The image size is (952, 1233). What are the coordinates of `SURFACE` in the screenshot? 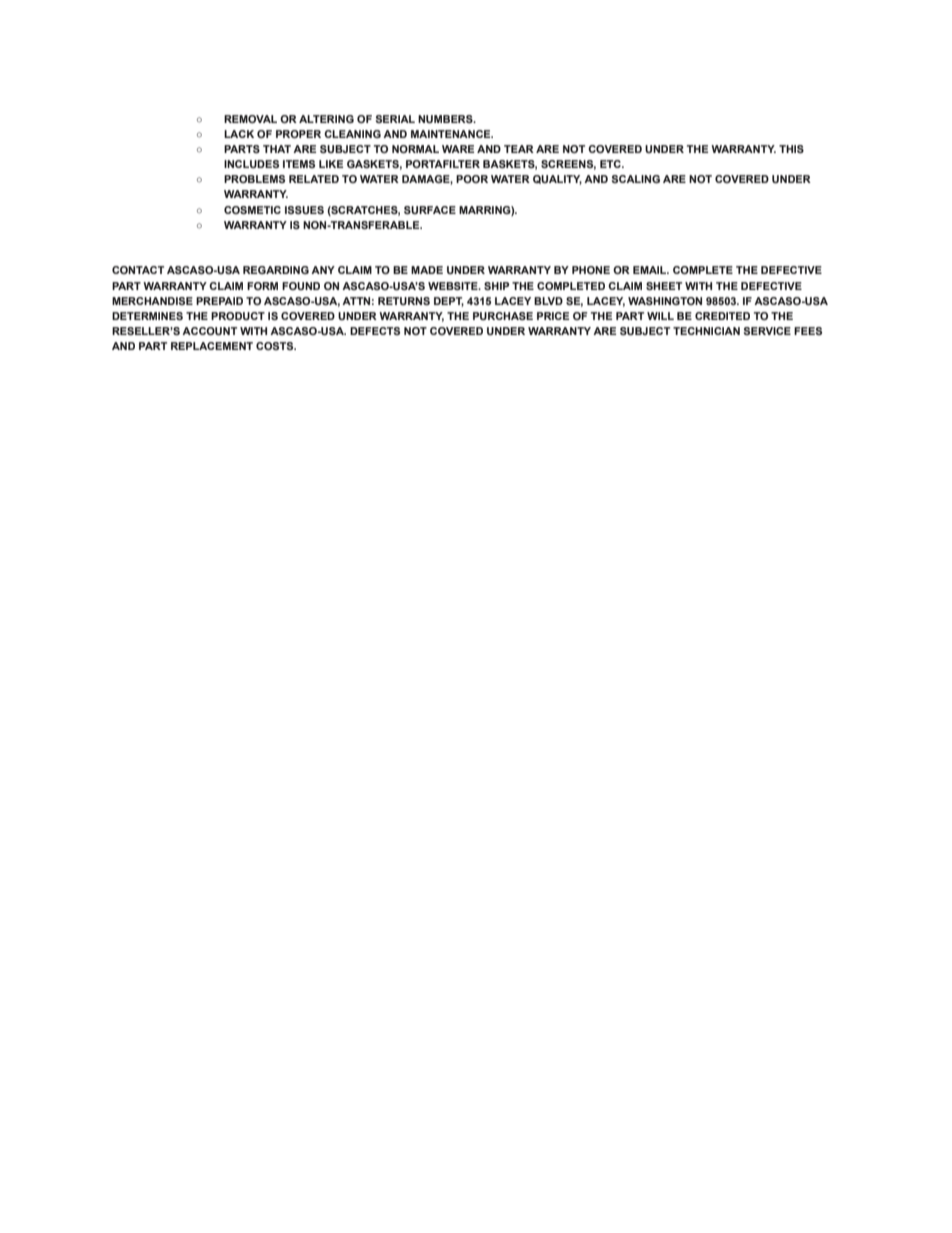 It's located at (430, 210).
